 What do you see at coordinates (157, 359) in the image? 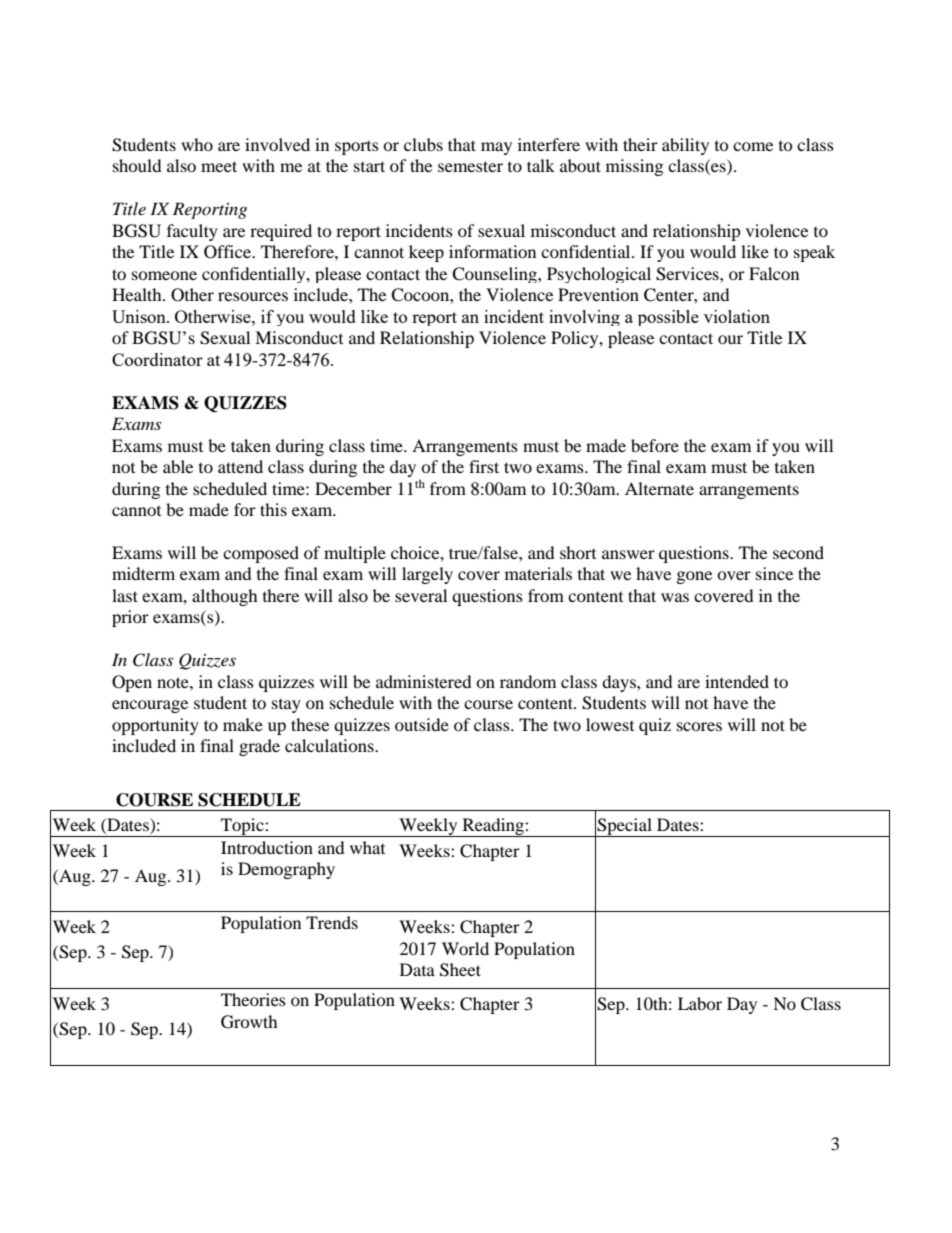
I see `Coordinator` at bounding box center [157, 359].
